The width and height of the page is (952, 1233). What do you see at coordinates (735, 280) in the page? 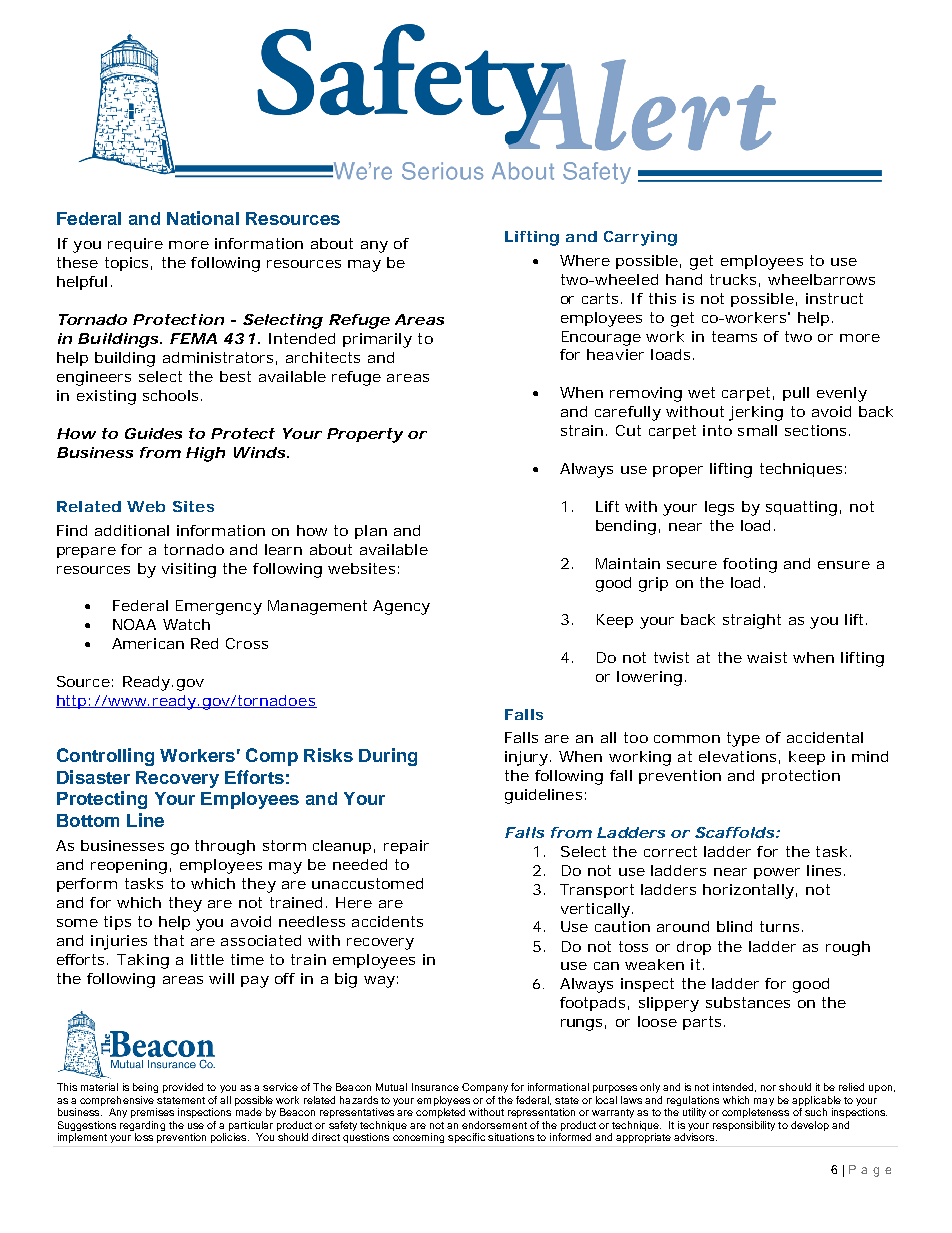
I see `trucks` at bounding box center [735, 280].
